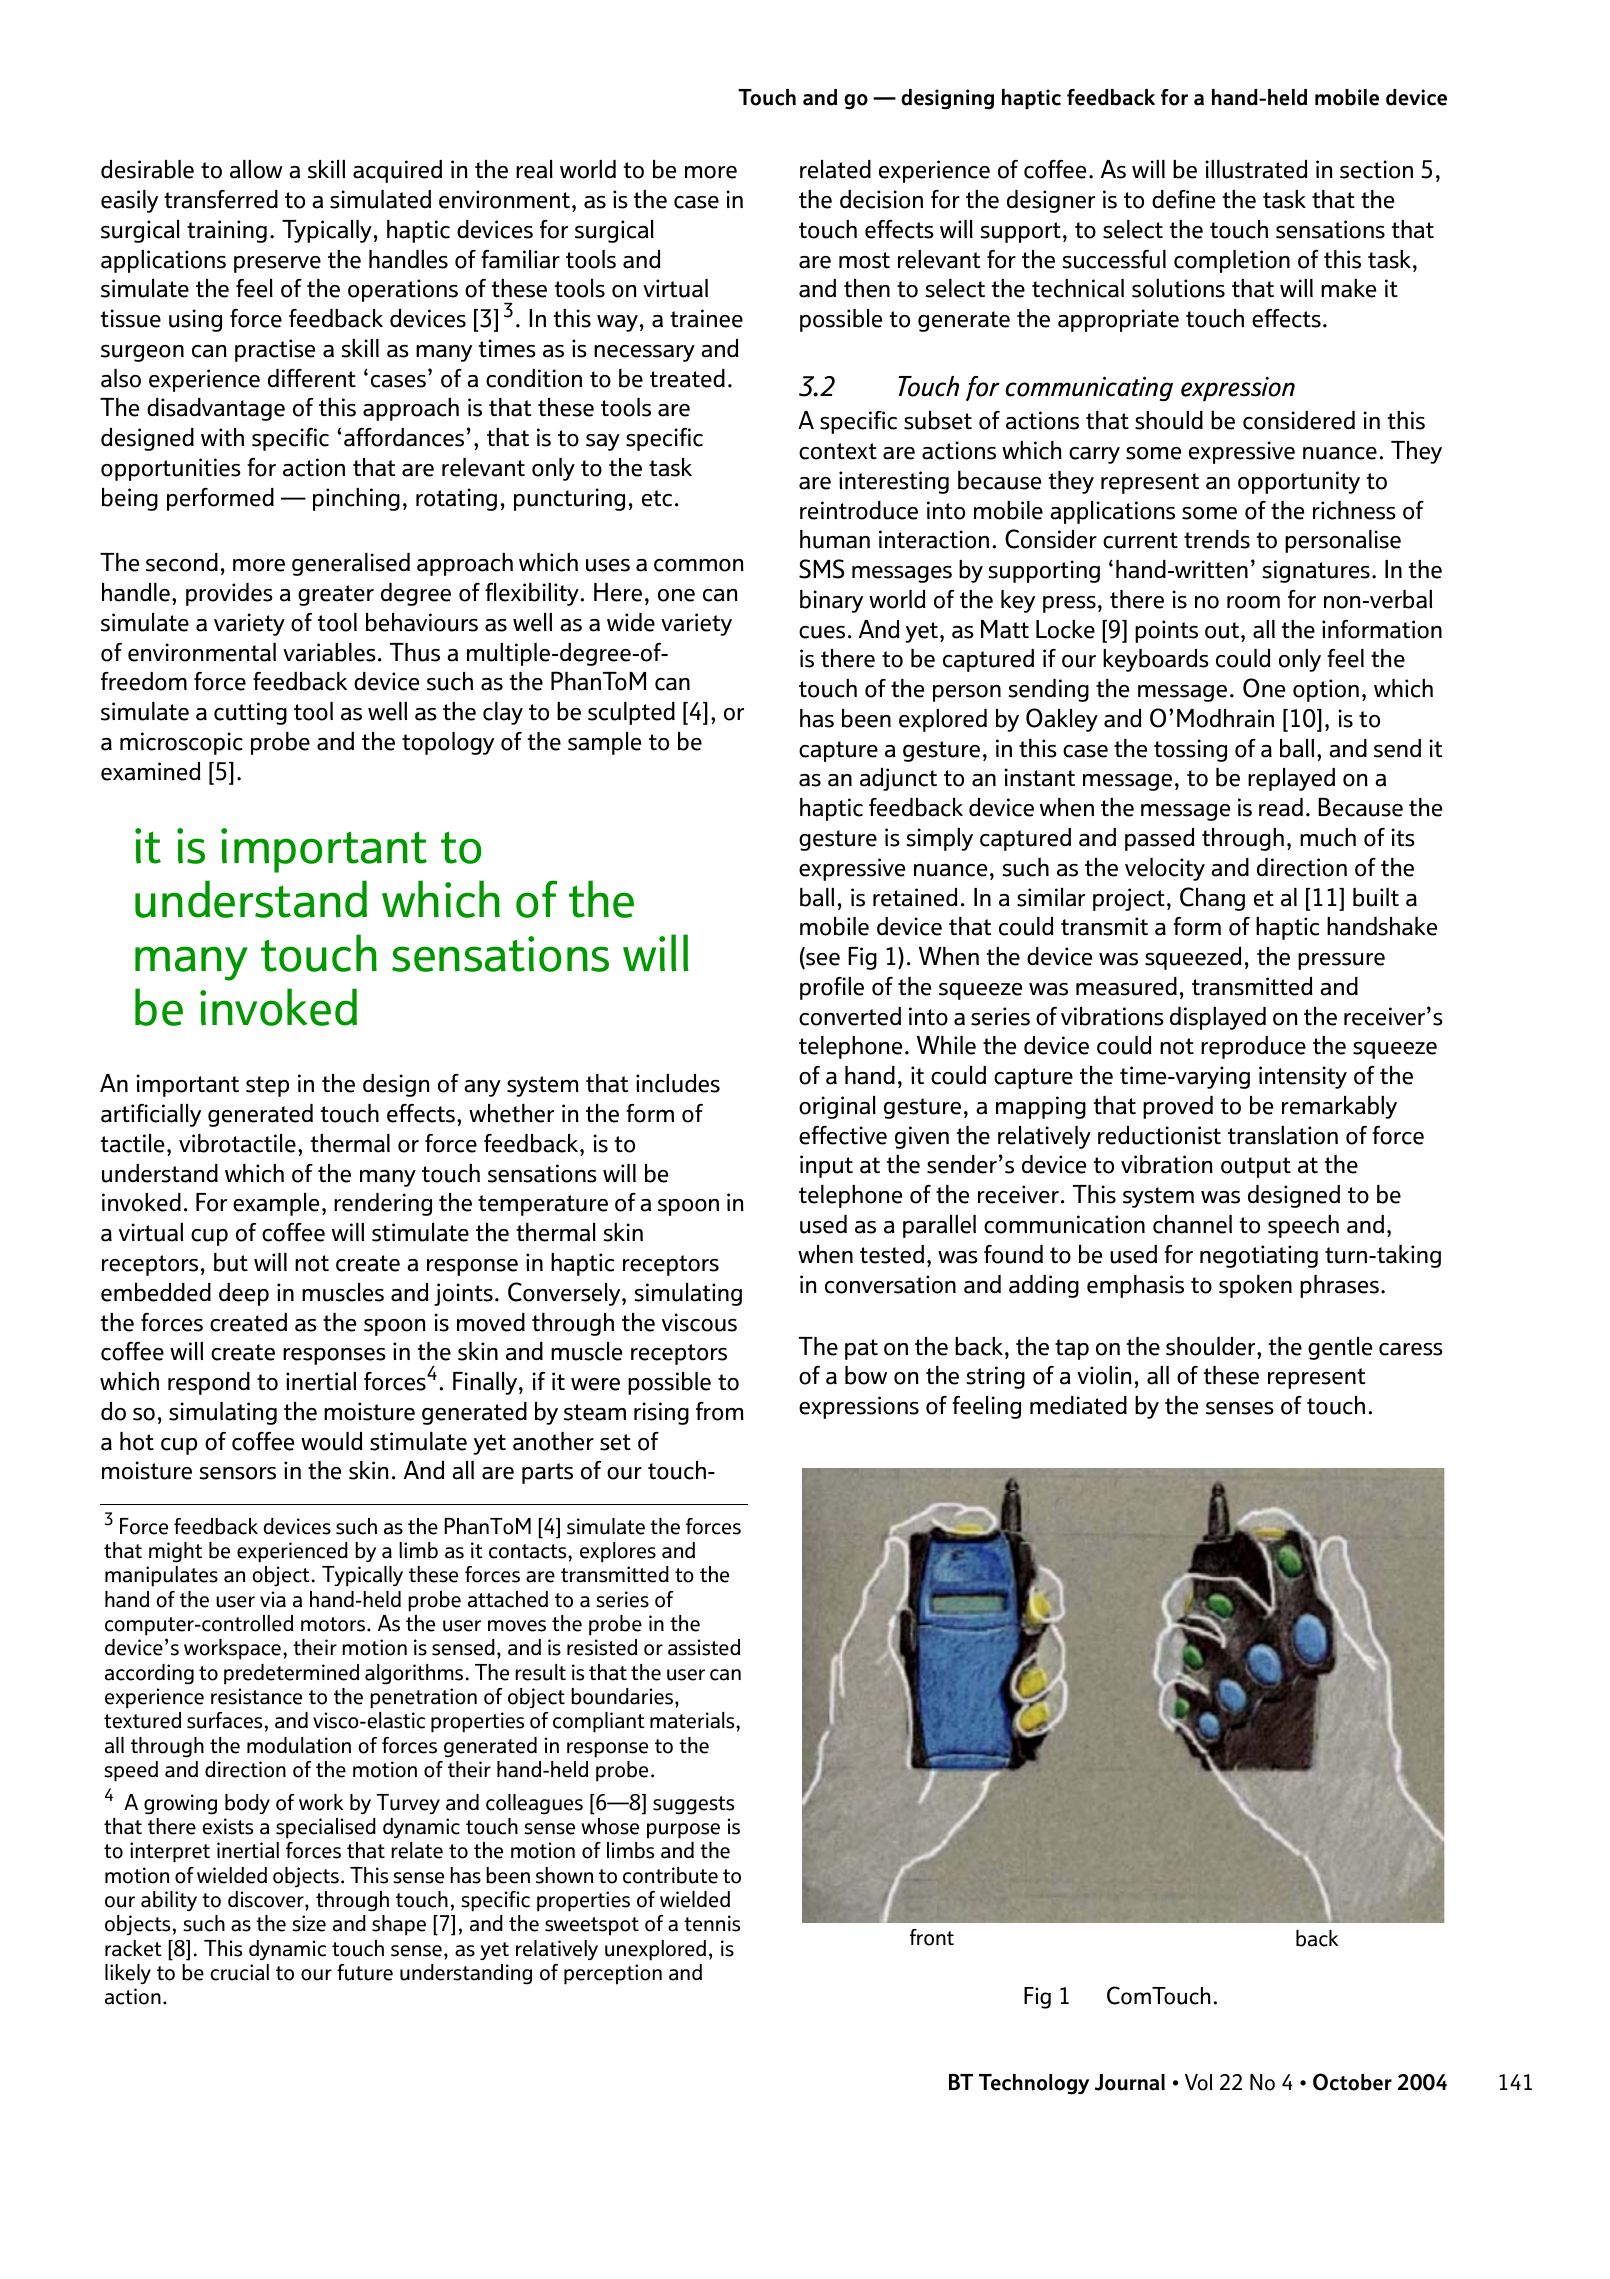 The height and width of the screenshot is (2279, 1610). I want to click on completion, so click(1232, 261).
